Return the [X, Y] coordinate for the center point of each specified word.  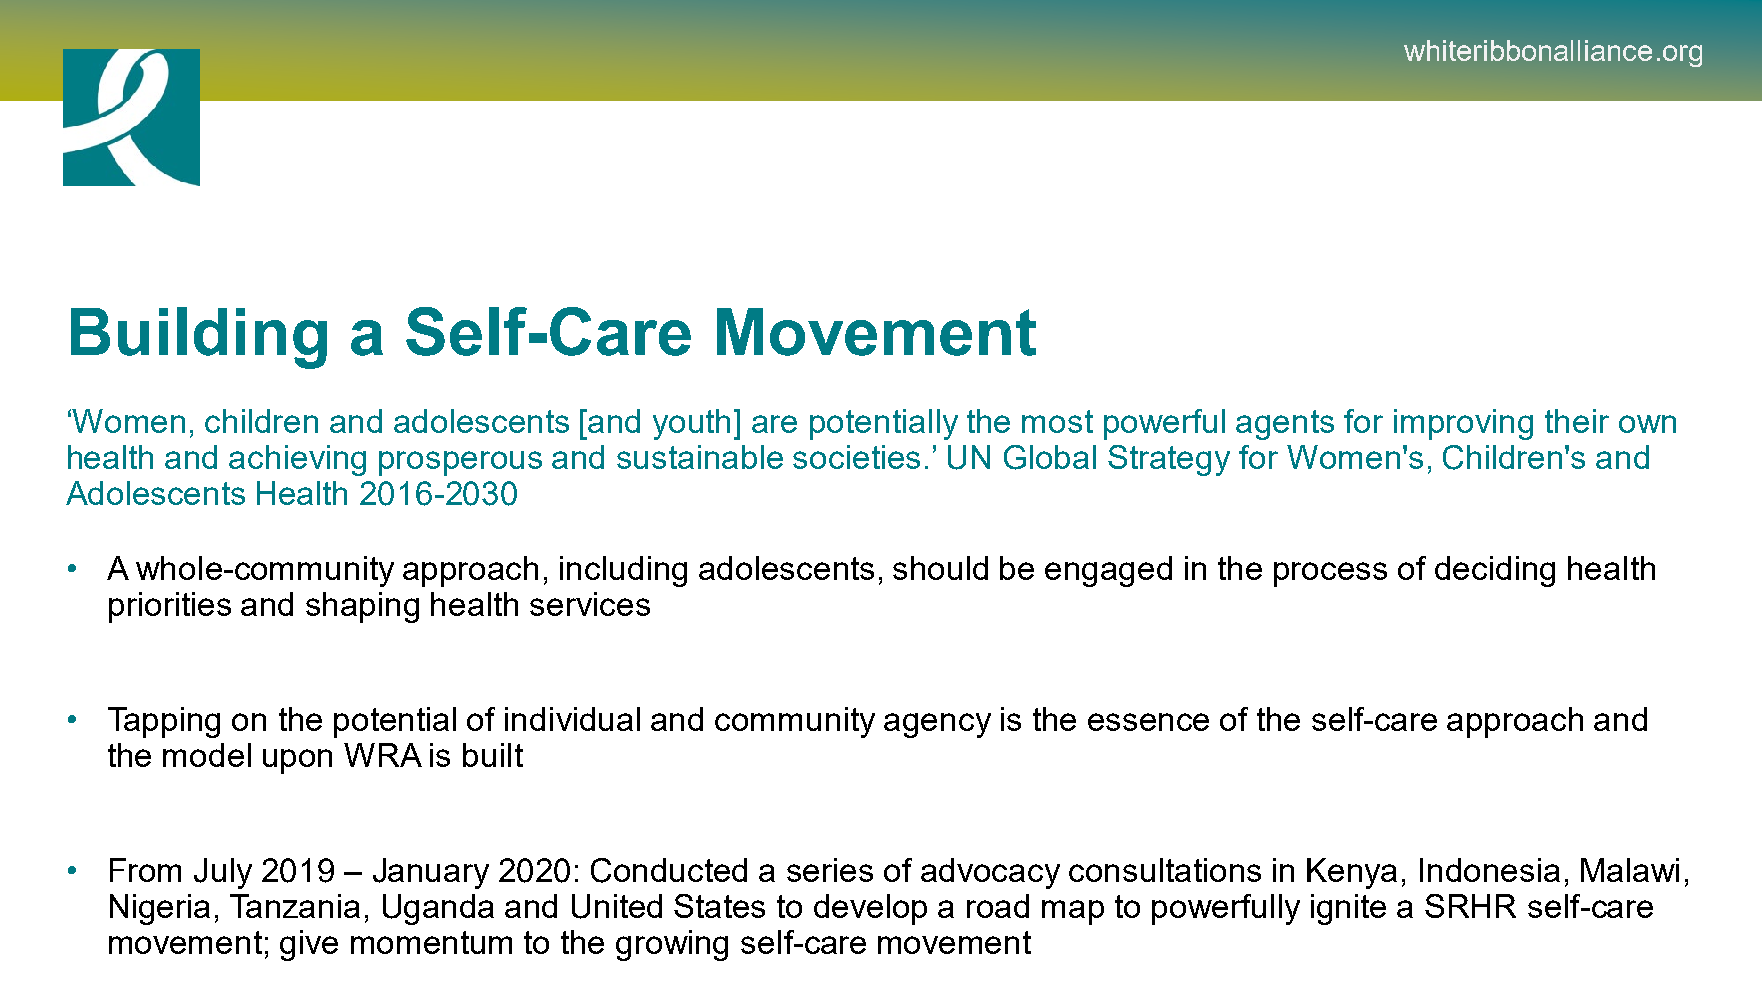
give [309, 945]
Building [199, 338]
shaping [362, 607]
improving [1463, 424]
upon [297, 761]
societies [856, 457]
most [1057, 421]
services [590, 604]
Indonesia [1490, 870]
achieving [297, 460]
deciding [1495, 571]
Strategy [1169, 460]
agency [937, 725]
